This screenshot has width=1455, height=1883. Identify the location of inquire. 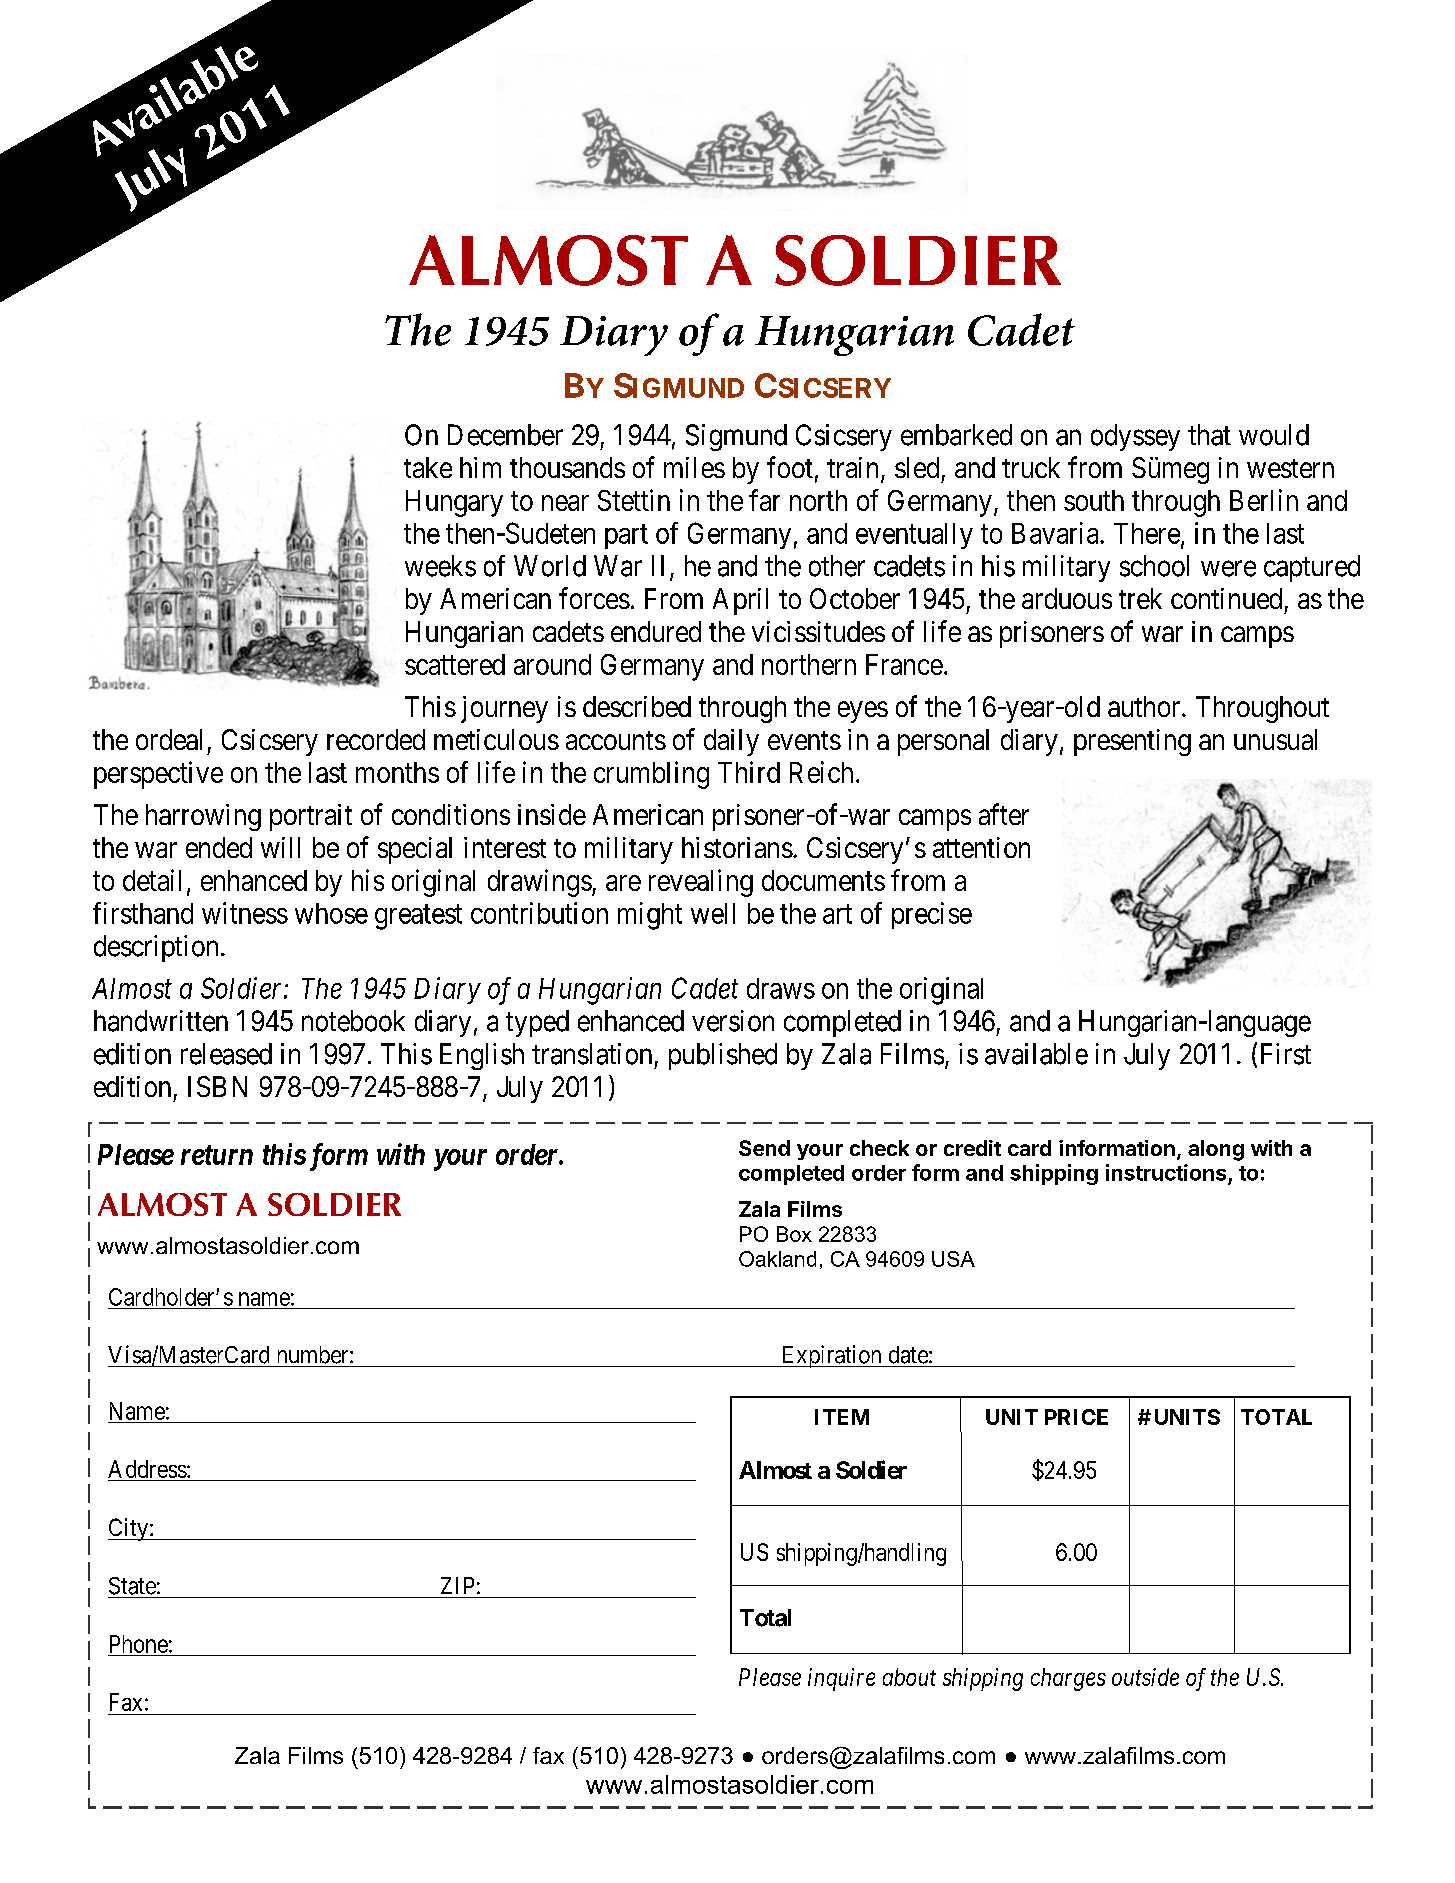
(841, 1679).
